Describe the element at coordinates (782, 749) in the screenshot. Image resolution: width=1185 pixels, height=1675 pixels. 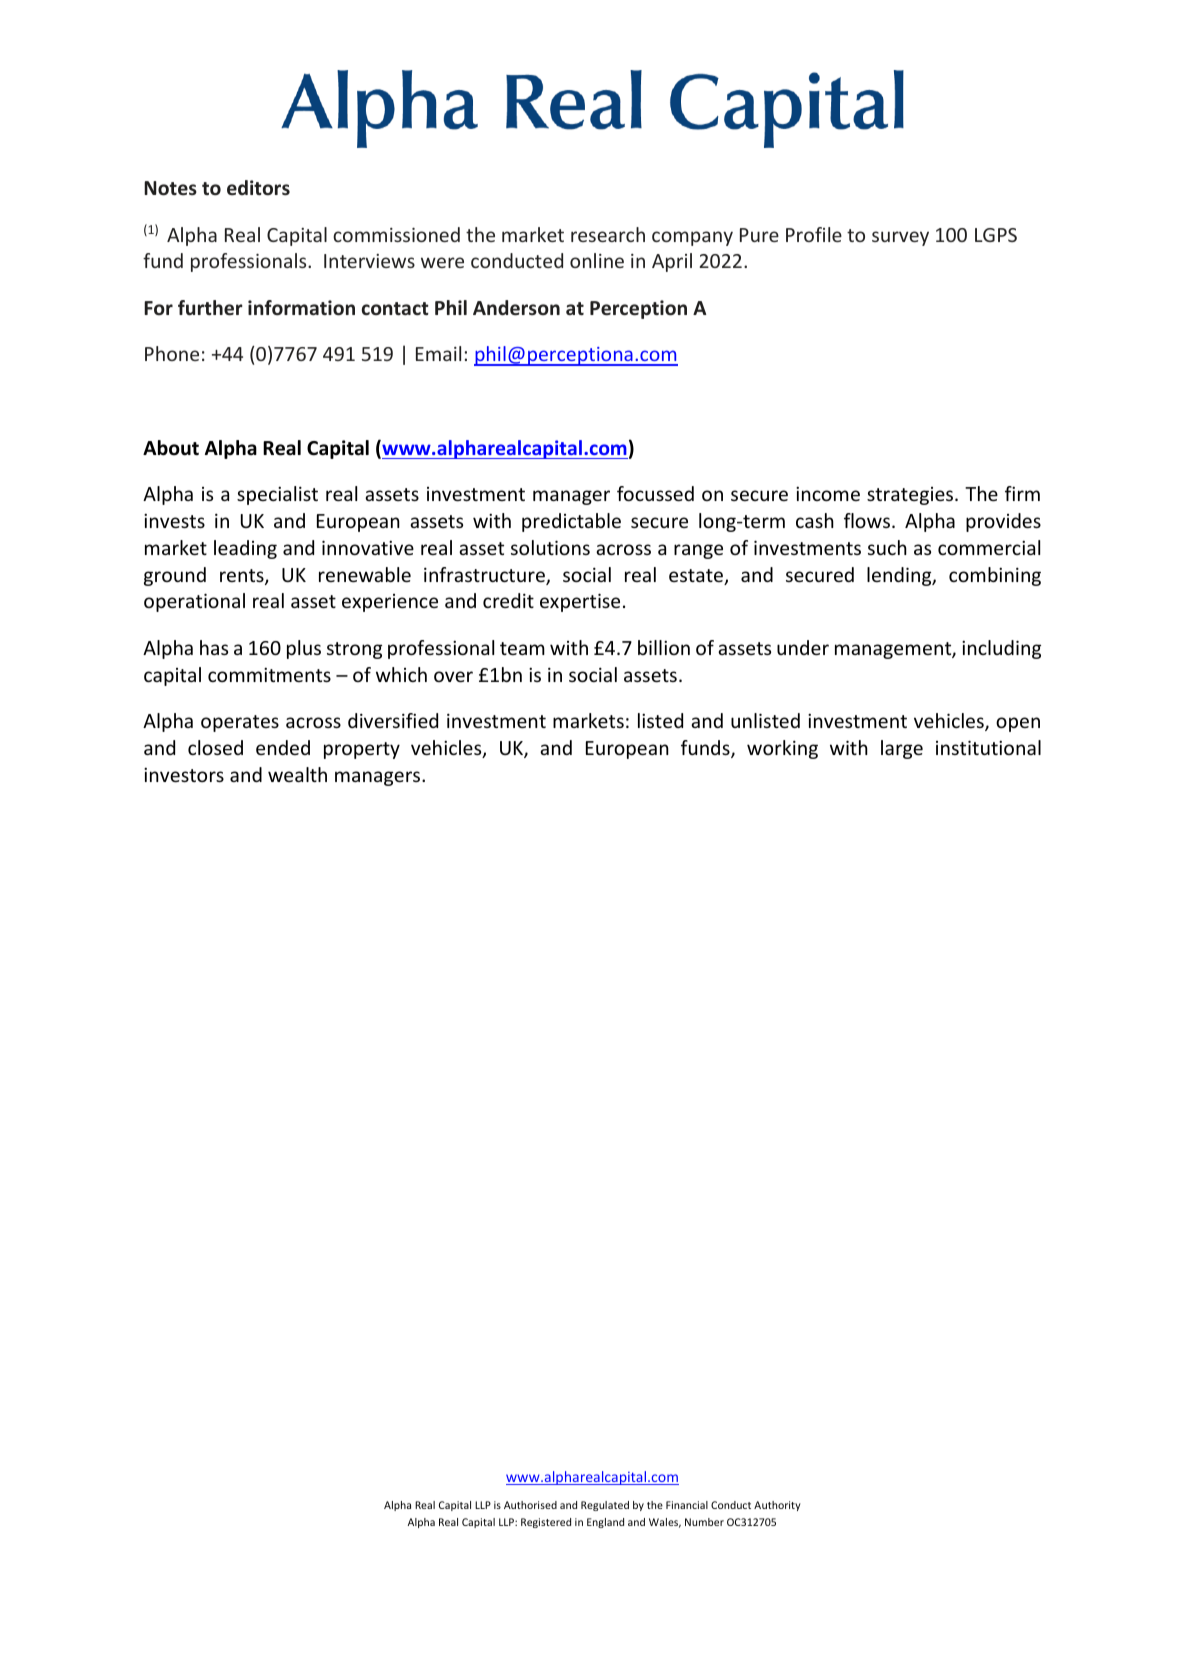
I see `working` at that location.
